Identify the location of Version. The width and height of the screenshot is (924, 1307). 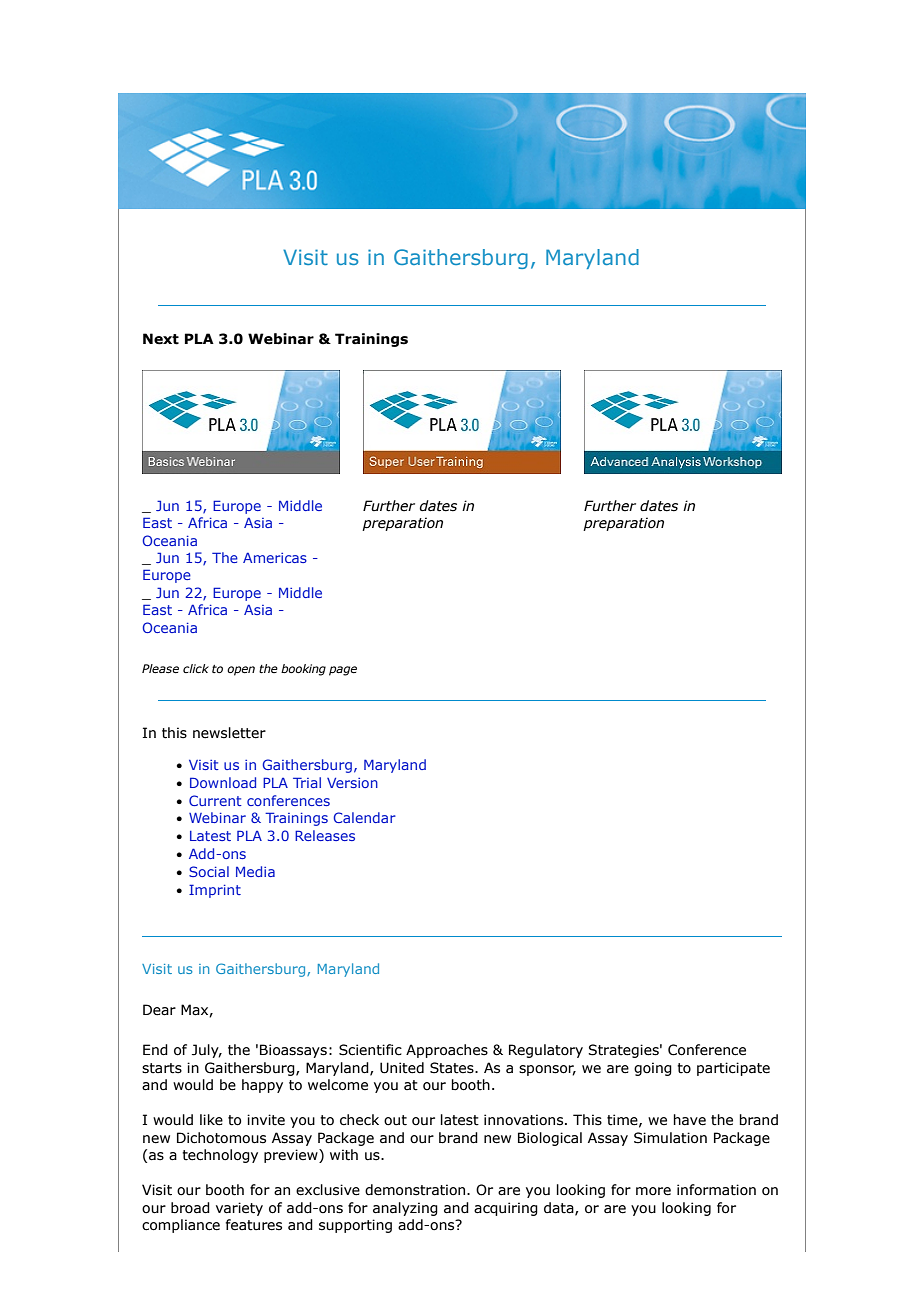
(352, 783).
